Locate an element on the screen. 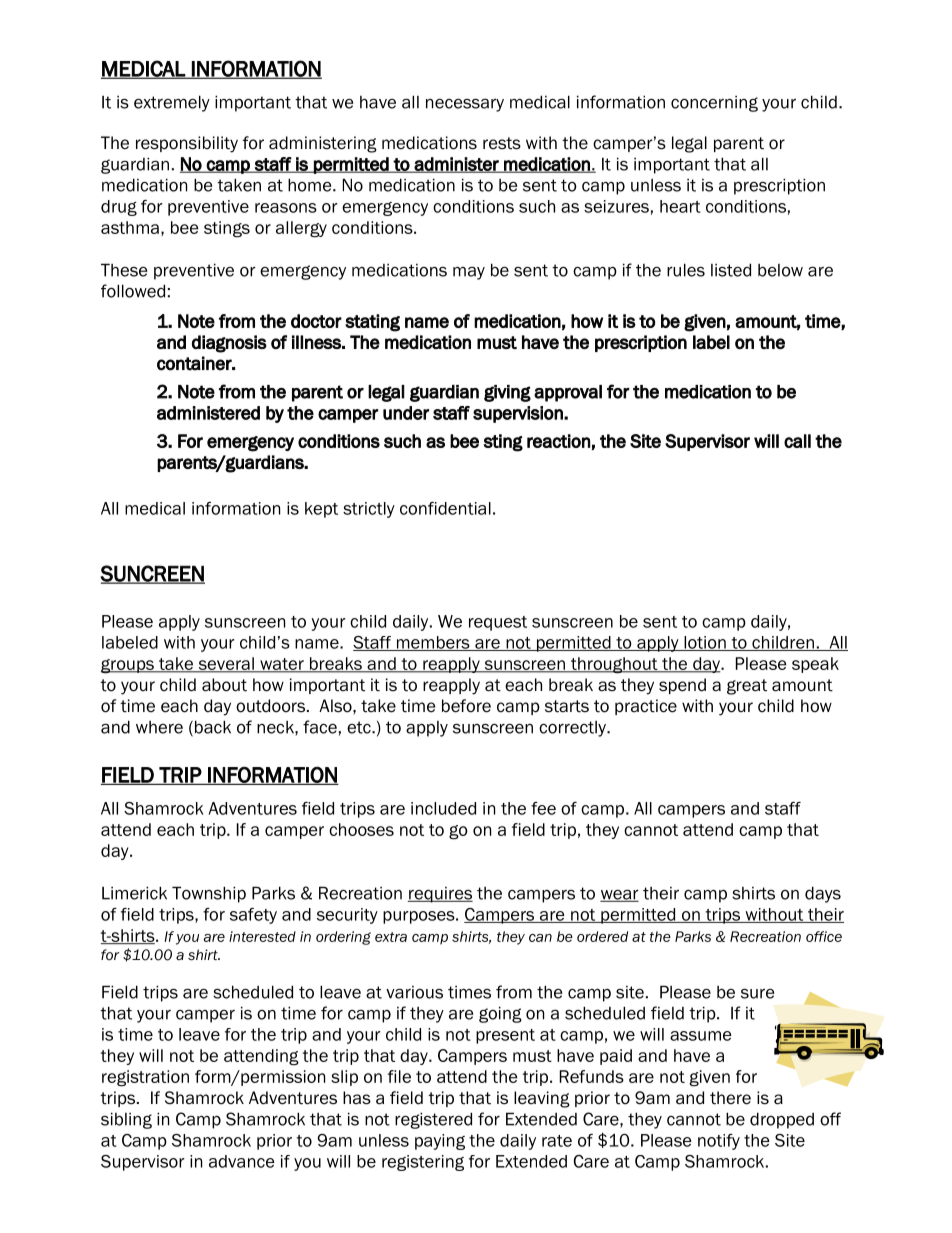 The image size is (952, 1233). requires is located at coordinates (440, 895).
